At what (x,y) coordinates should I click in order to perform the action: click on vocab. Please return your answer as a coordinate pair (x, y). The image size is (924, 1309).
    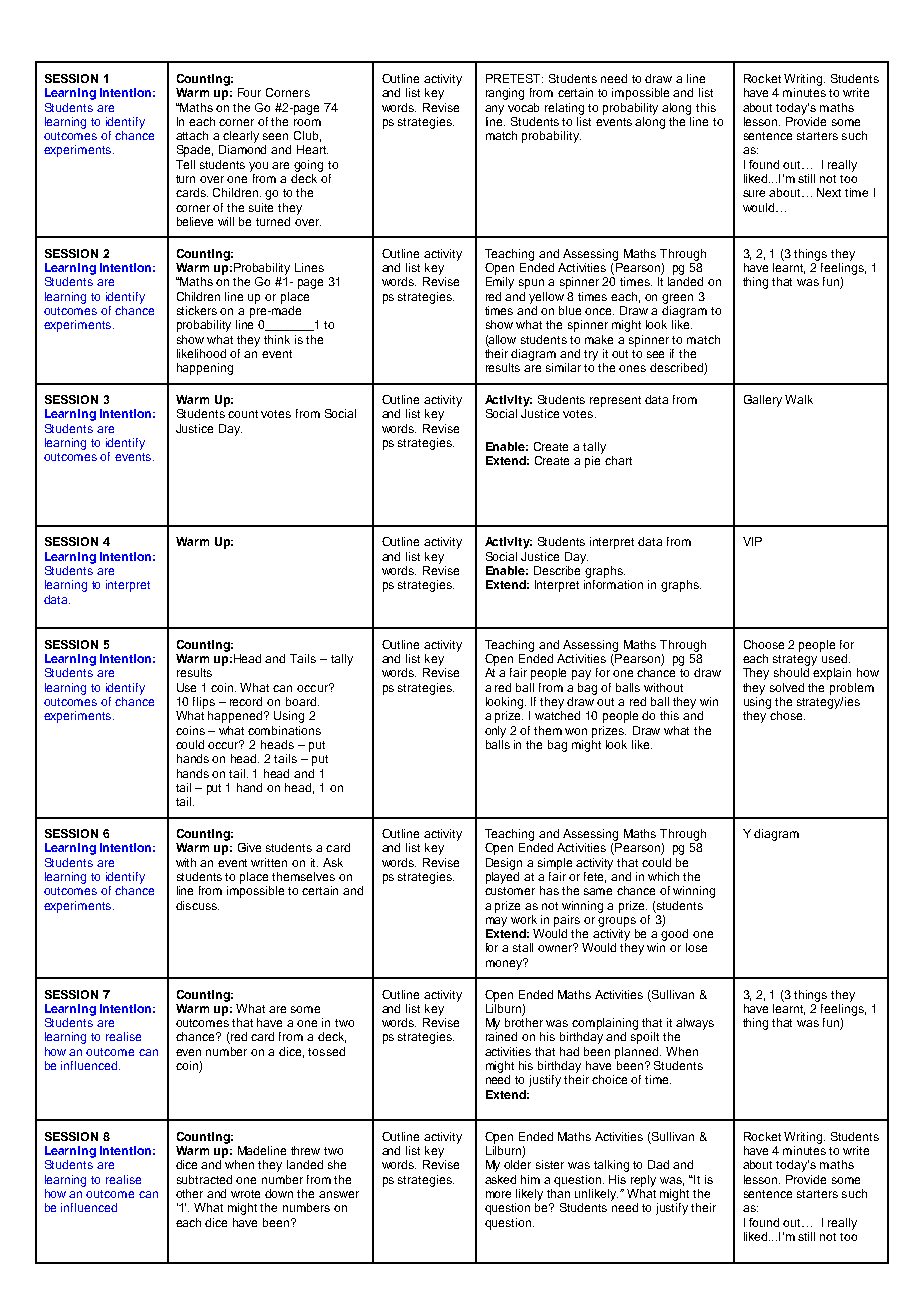
    Looking at the image, I should click on (523, 107).
